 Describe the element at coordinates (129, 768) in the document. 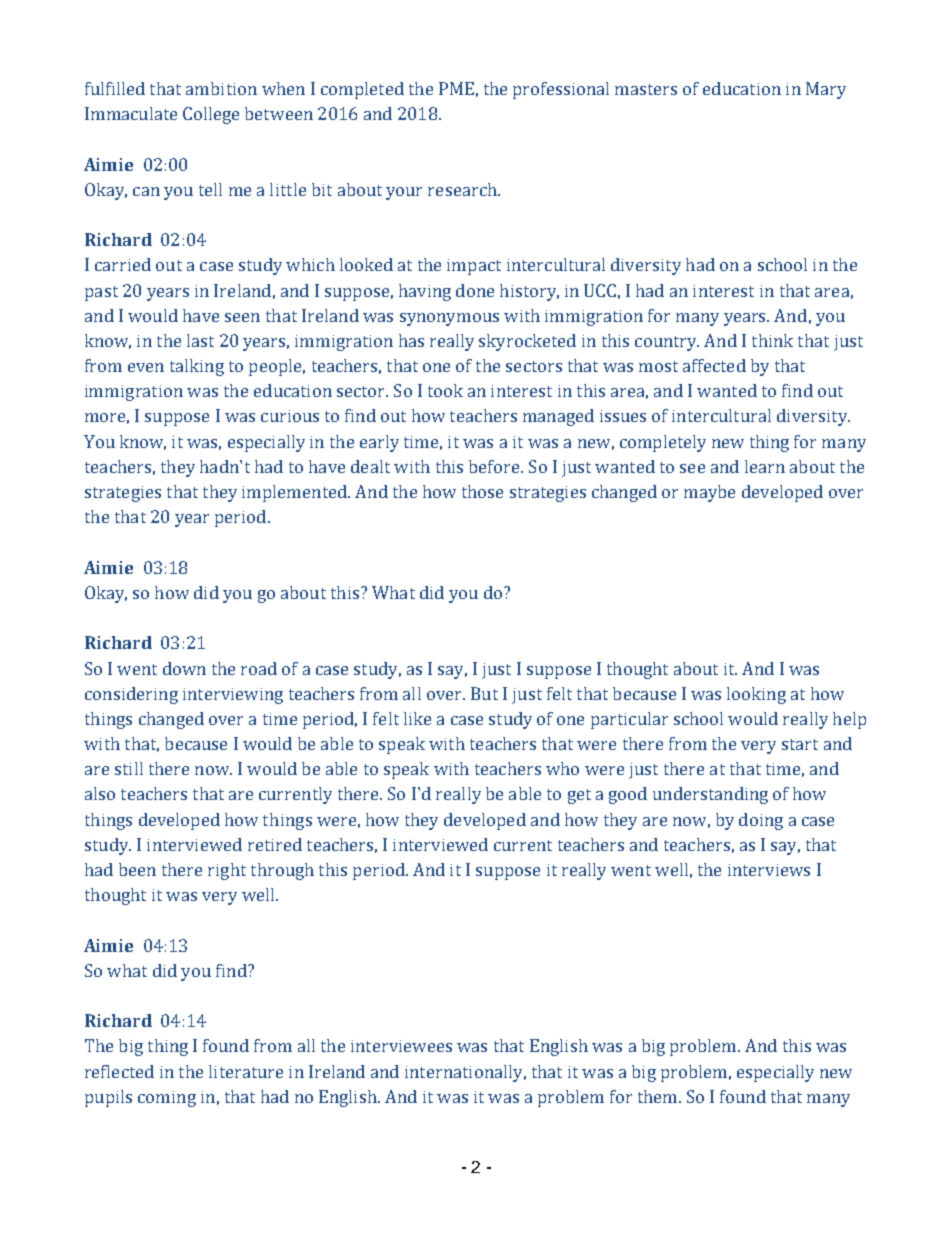

I see `still` at that location.
